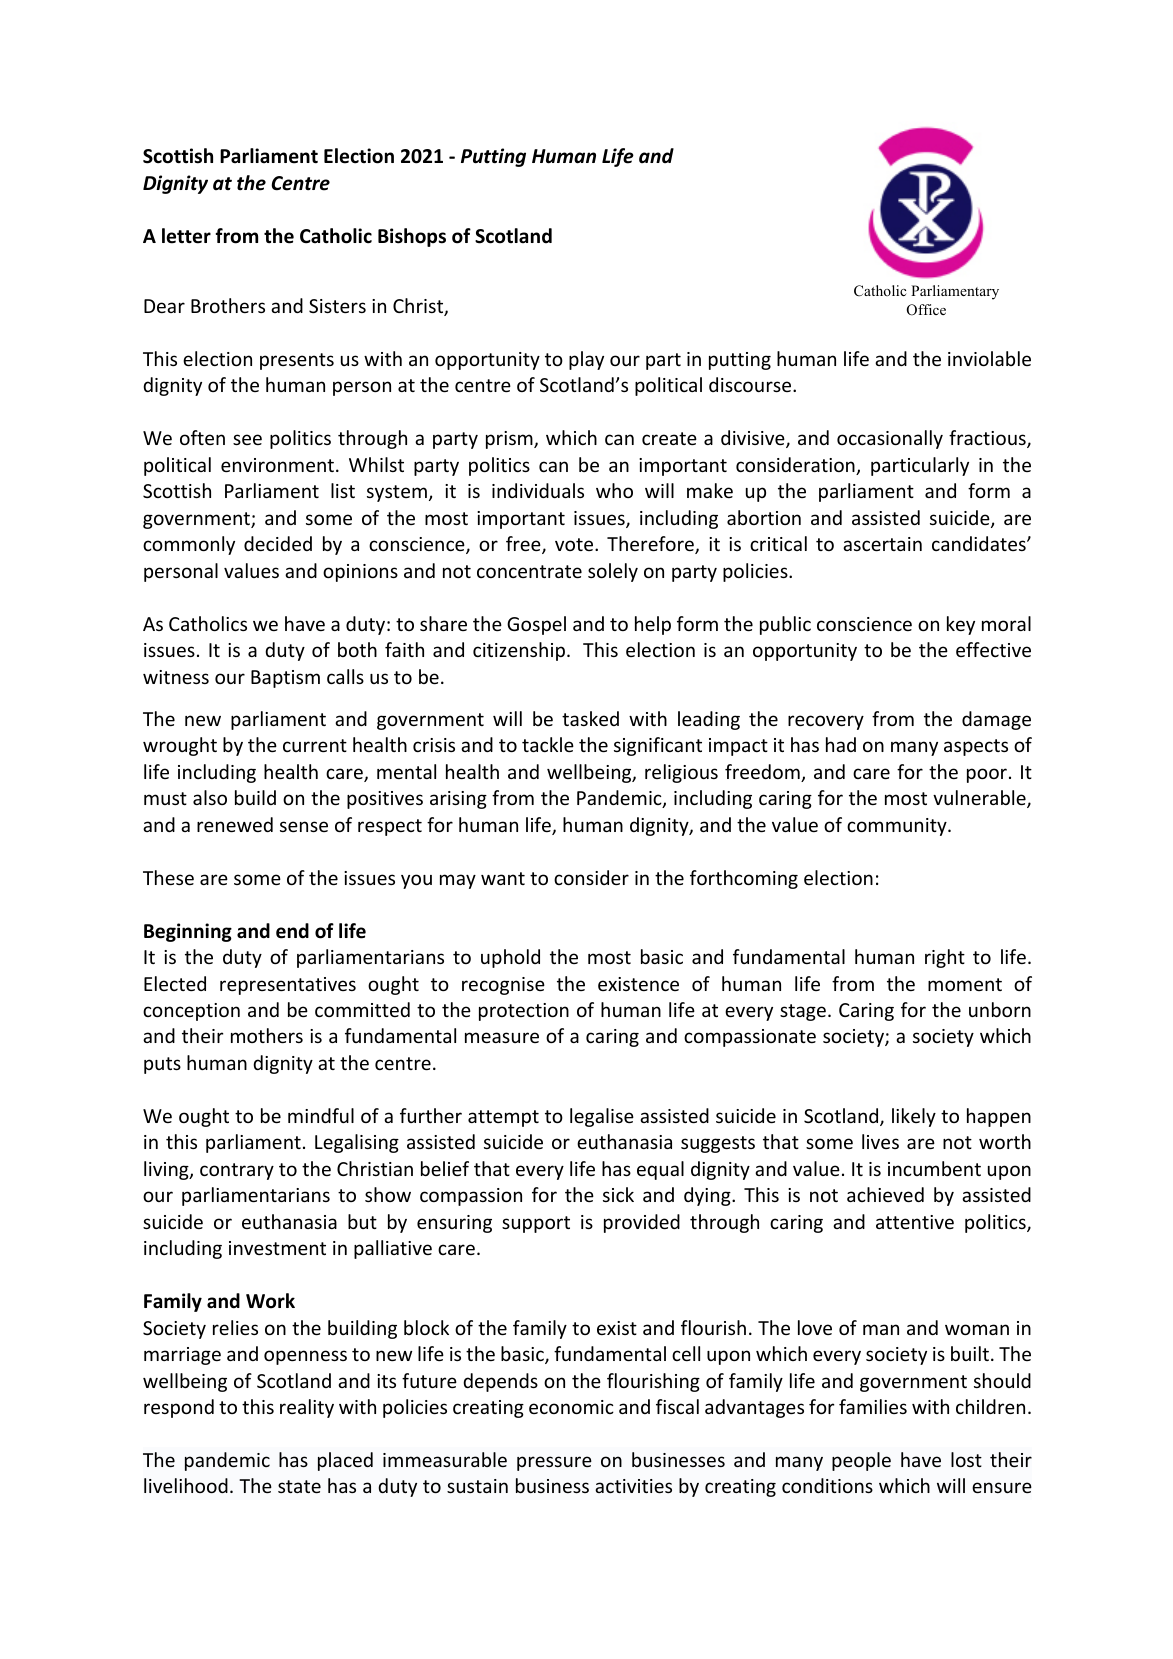  What do you see at coordinates (299, 1486) in the document?
I see `state` at bounding box center [299, 1486].
